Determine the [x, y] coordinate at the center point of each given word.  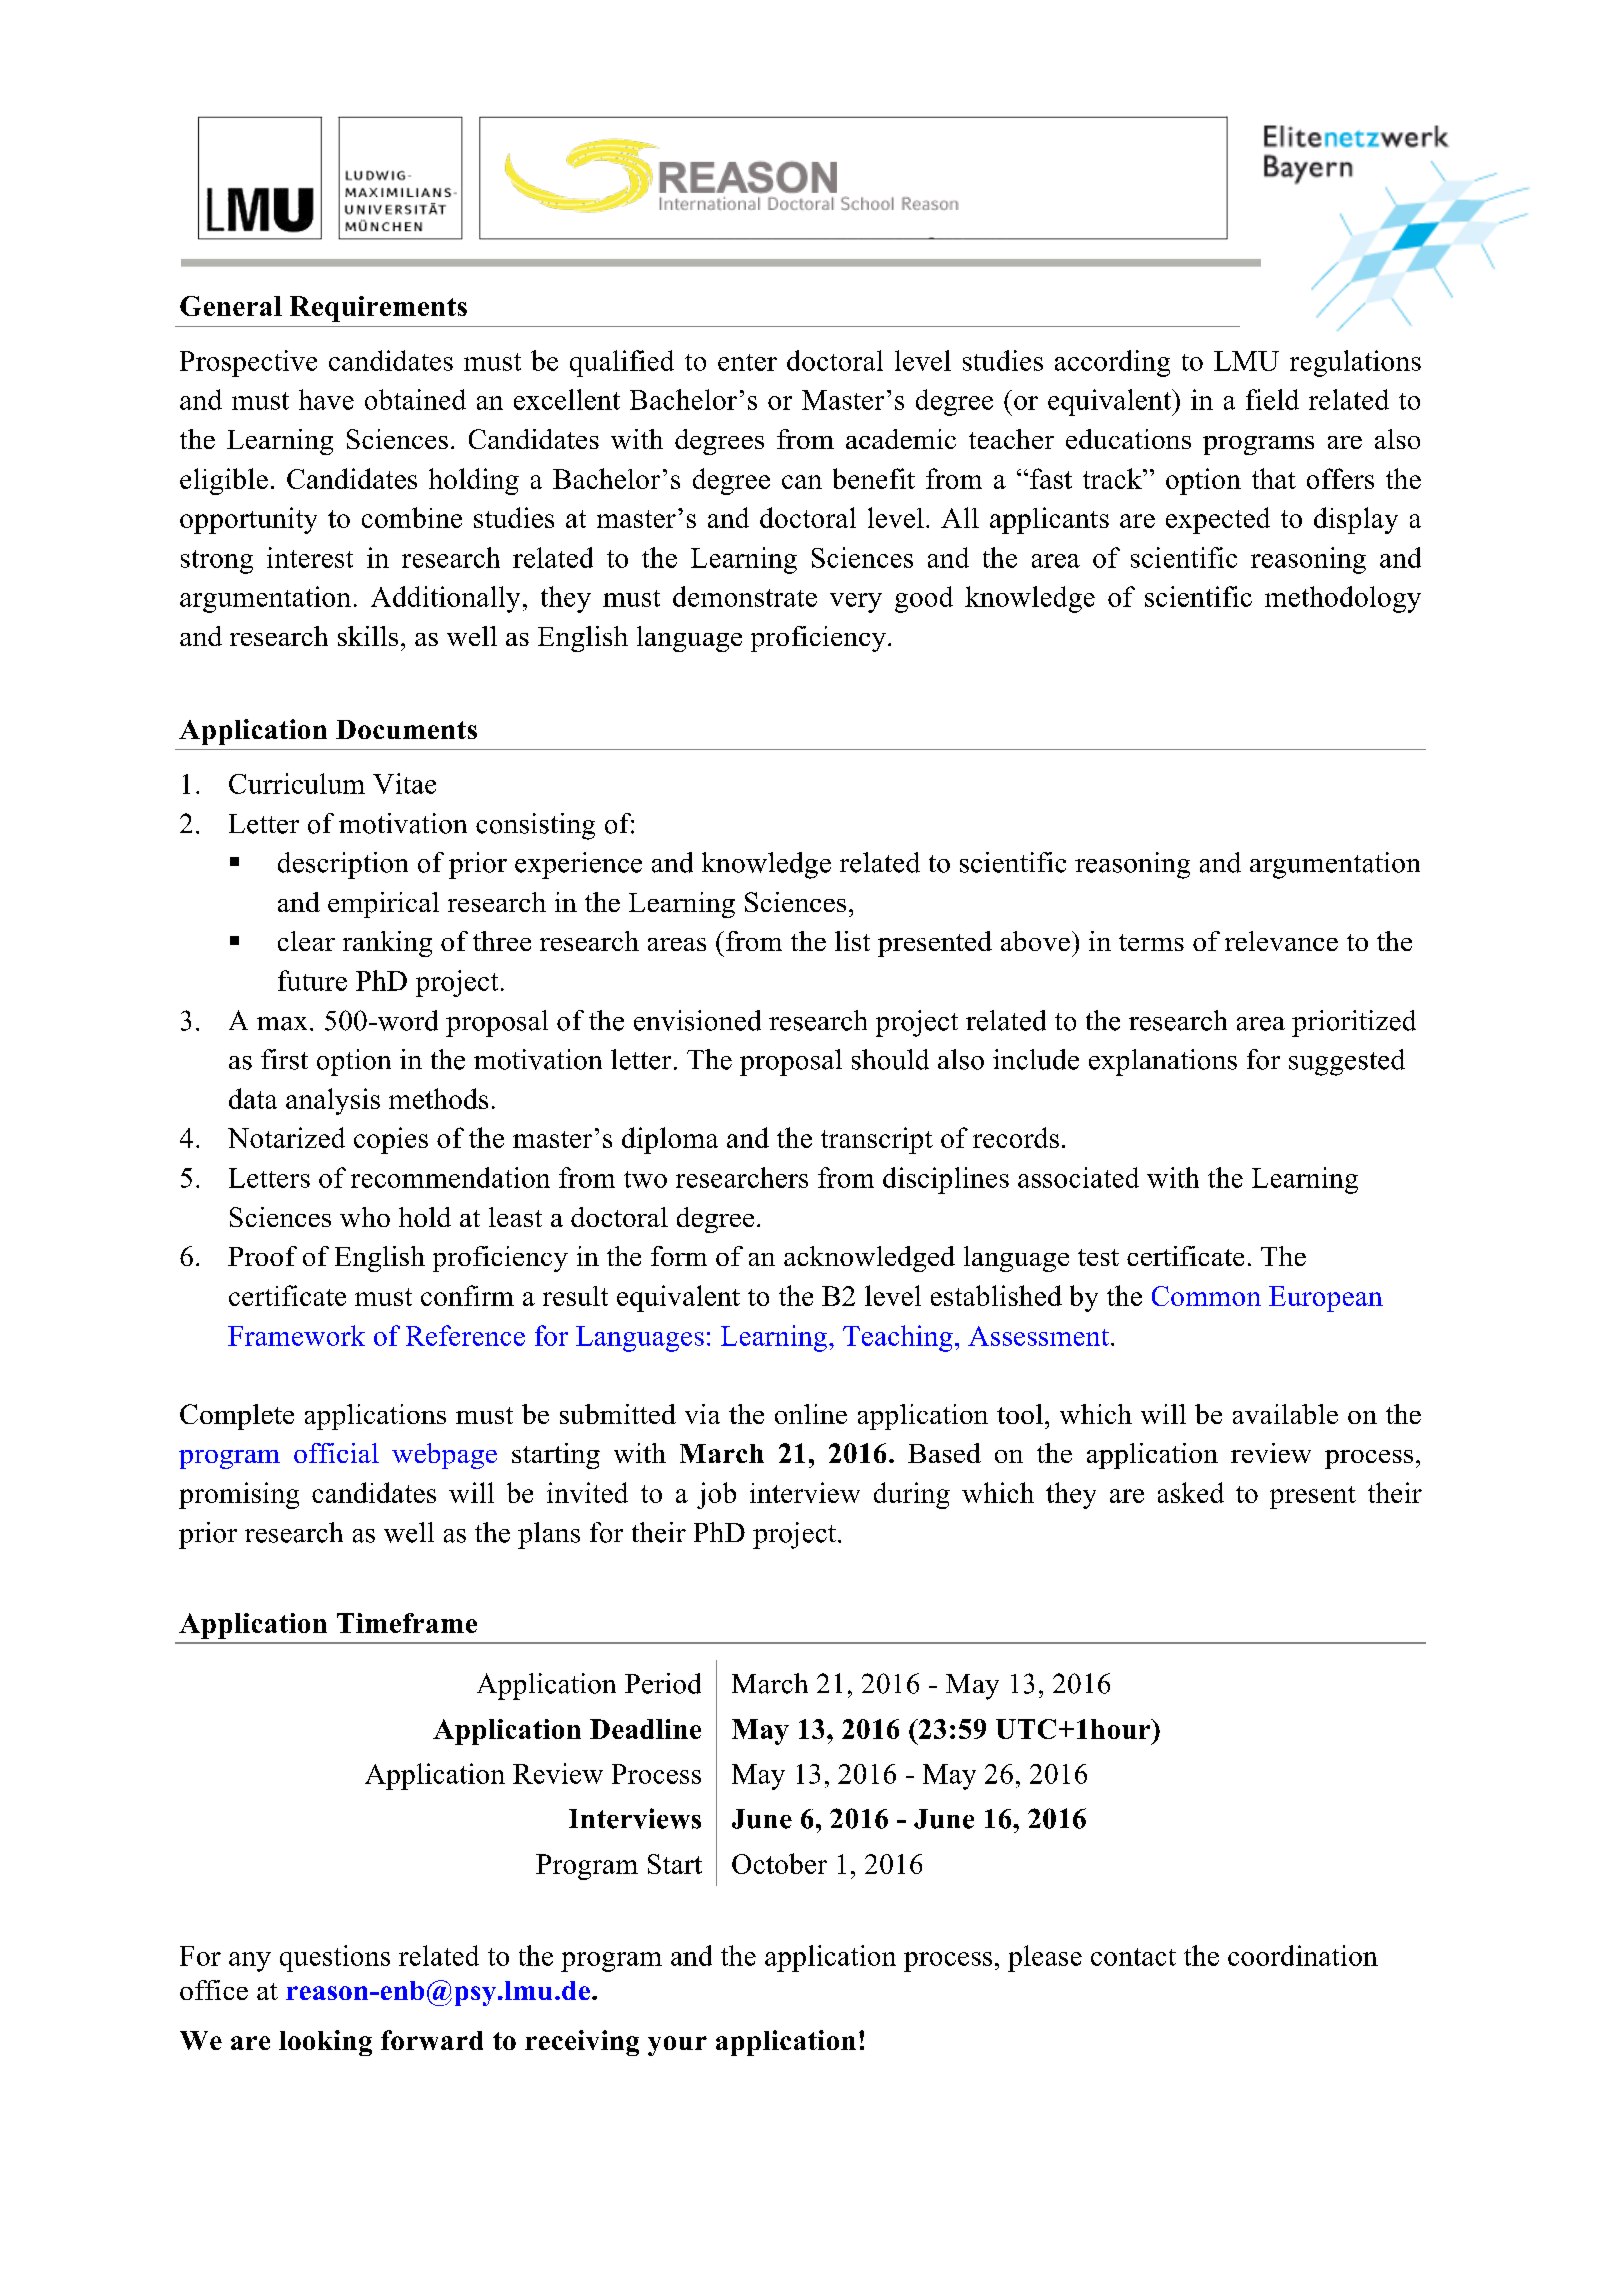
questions [335, 1958]
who [365, 1217]
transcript [877, 1140]
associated [1078, 1177]
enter [747, 362]
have [326, 399]
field [1272, 399]
